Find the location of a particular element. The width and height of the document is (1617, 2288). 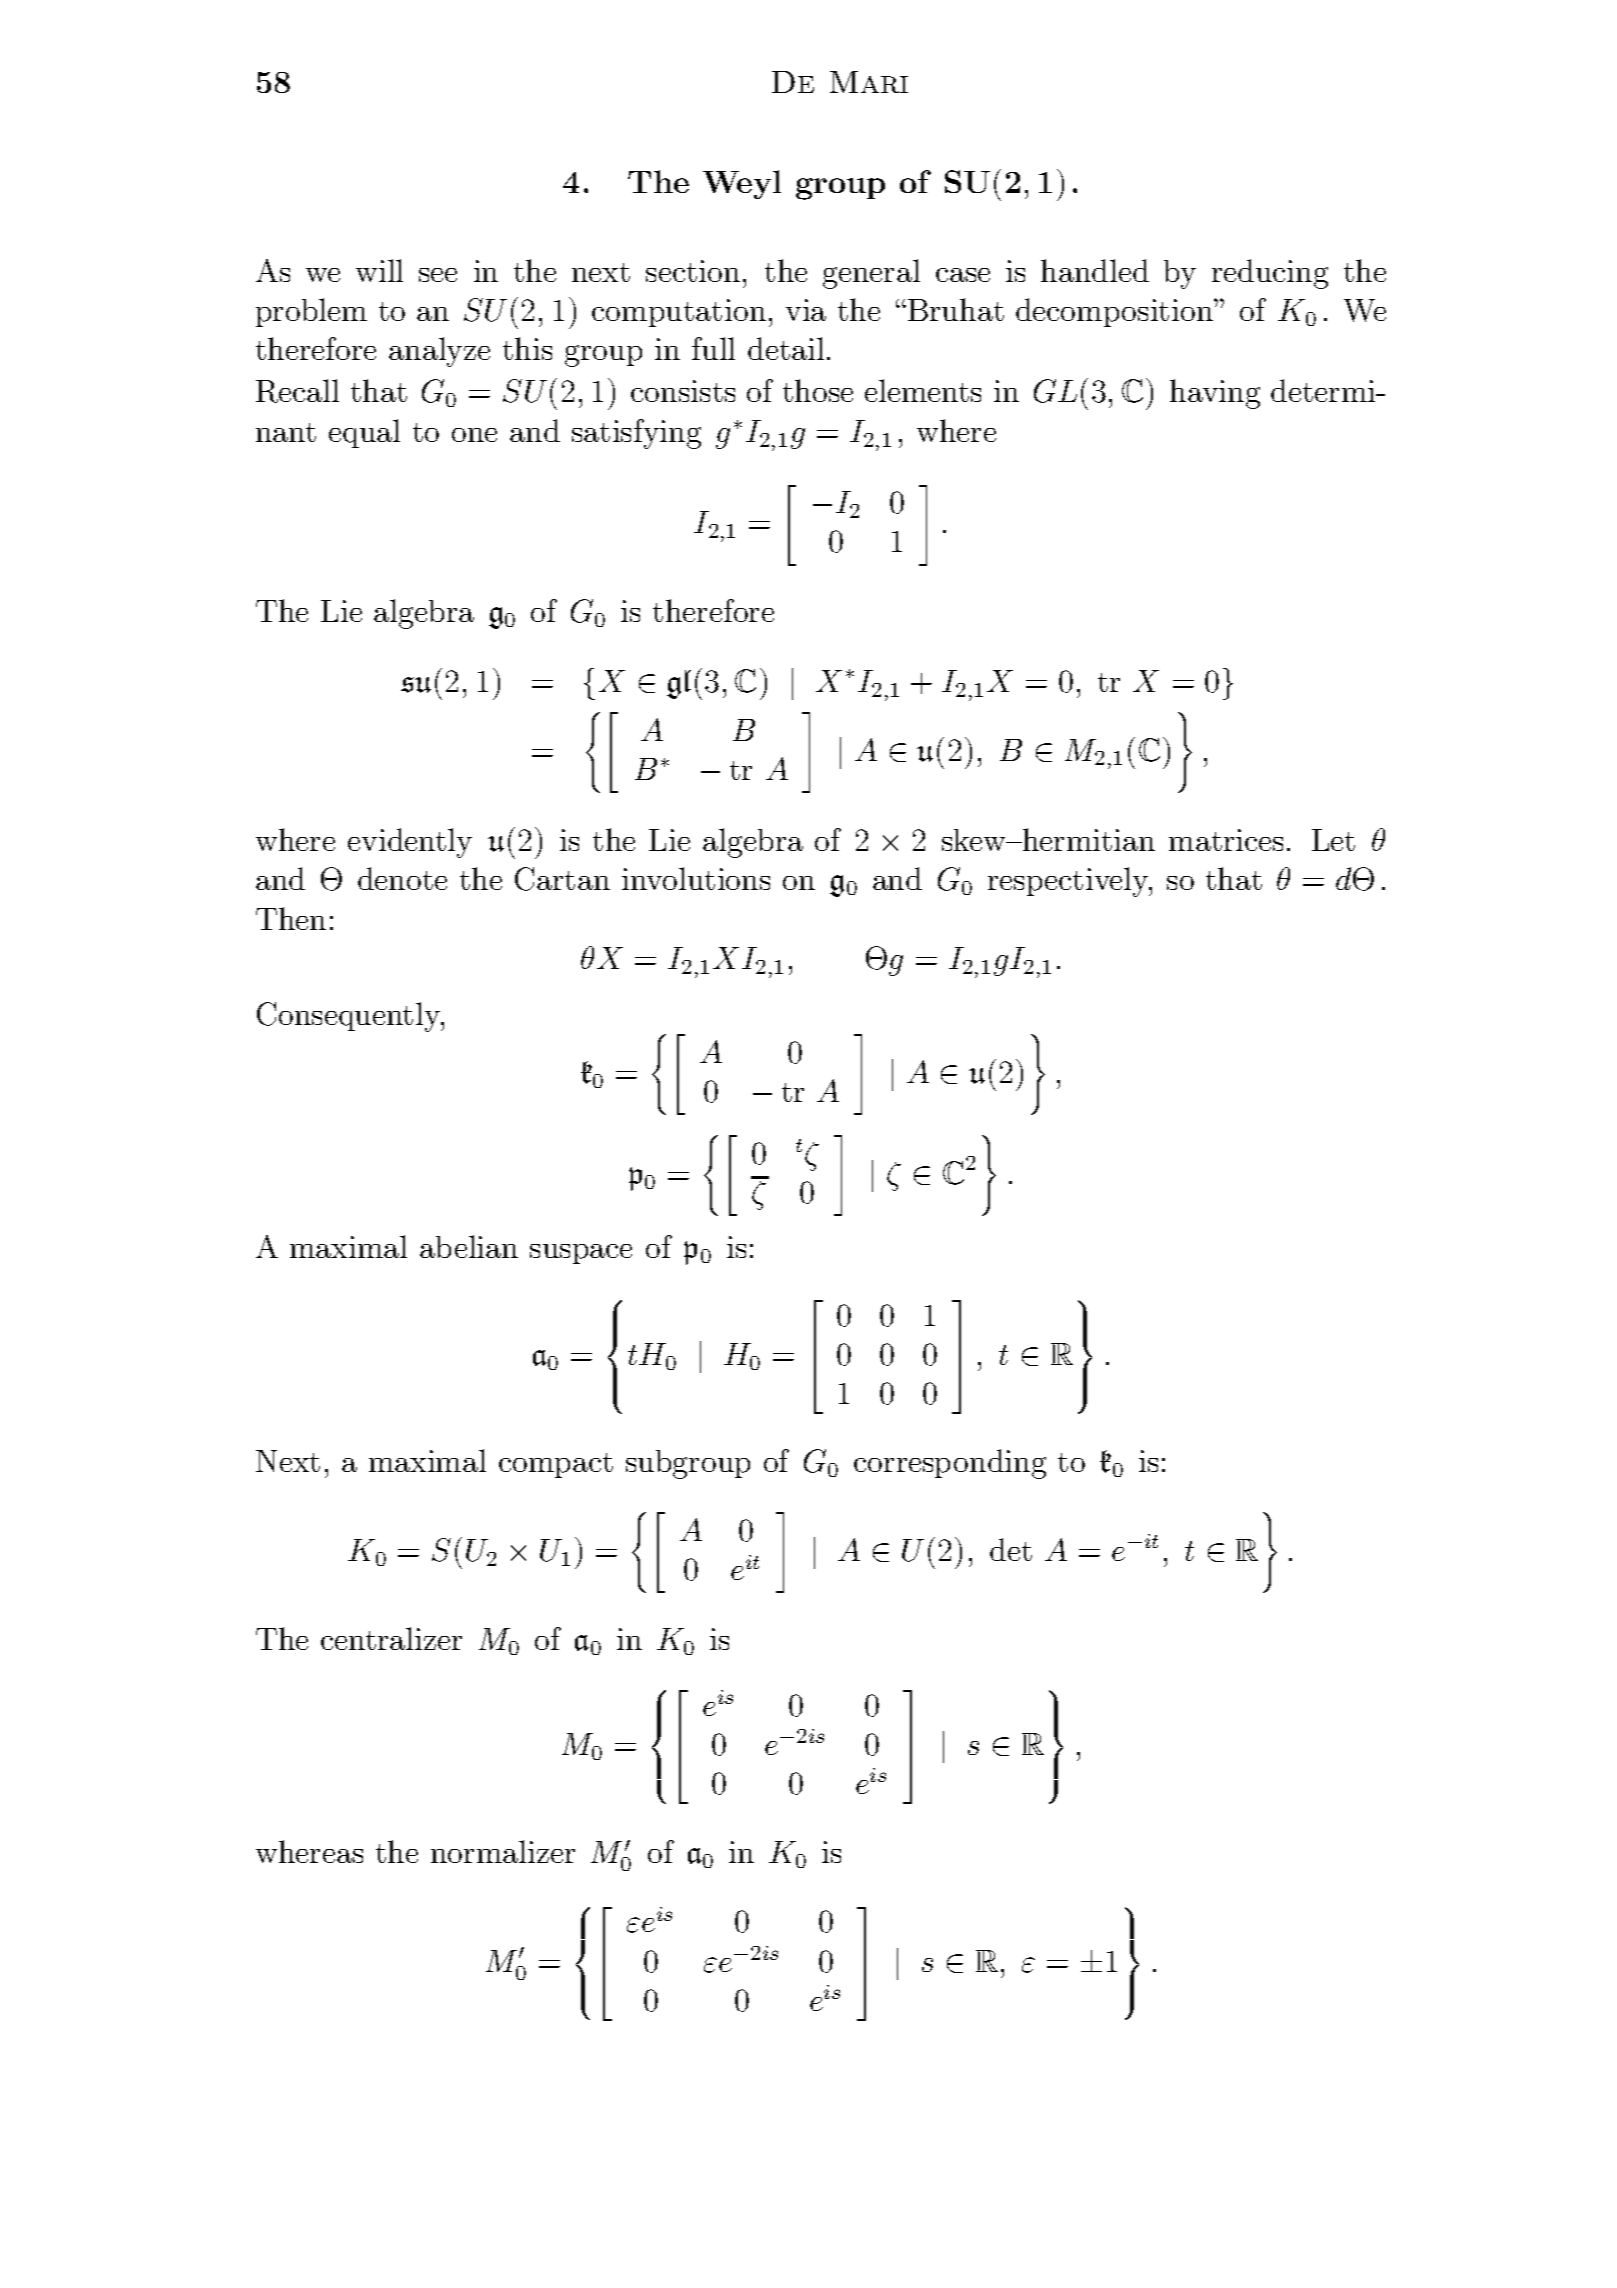

will is located at coordinates (379, 270).
